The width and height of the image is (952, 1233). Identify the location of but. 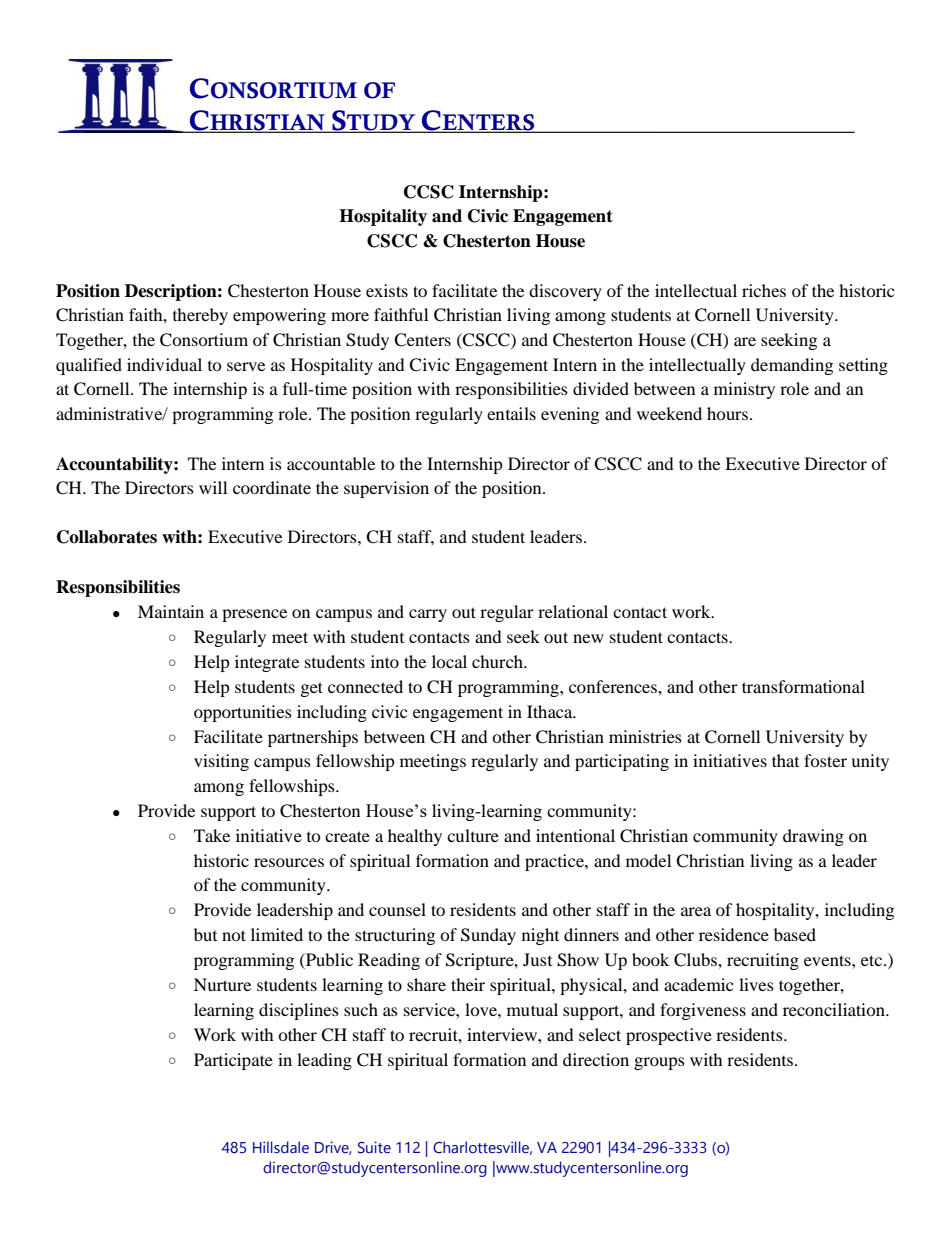
(205, 934).
